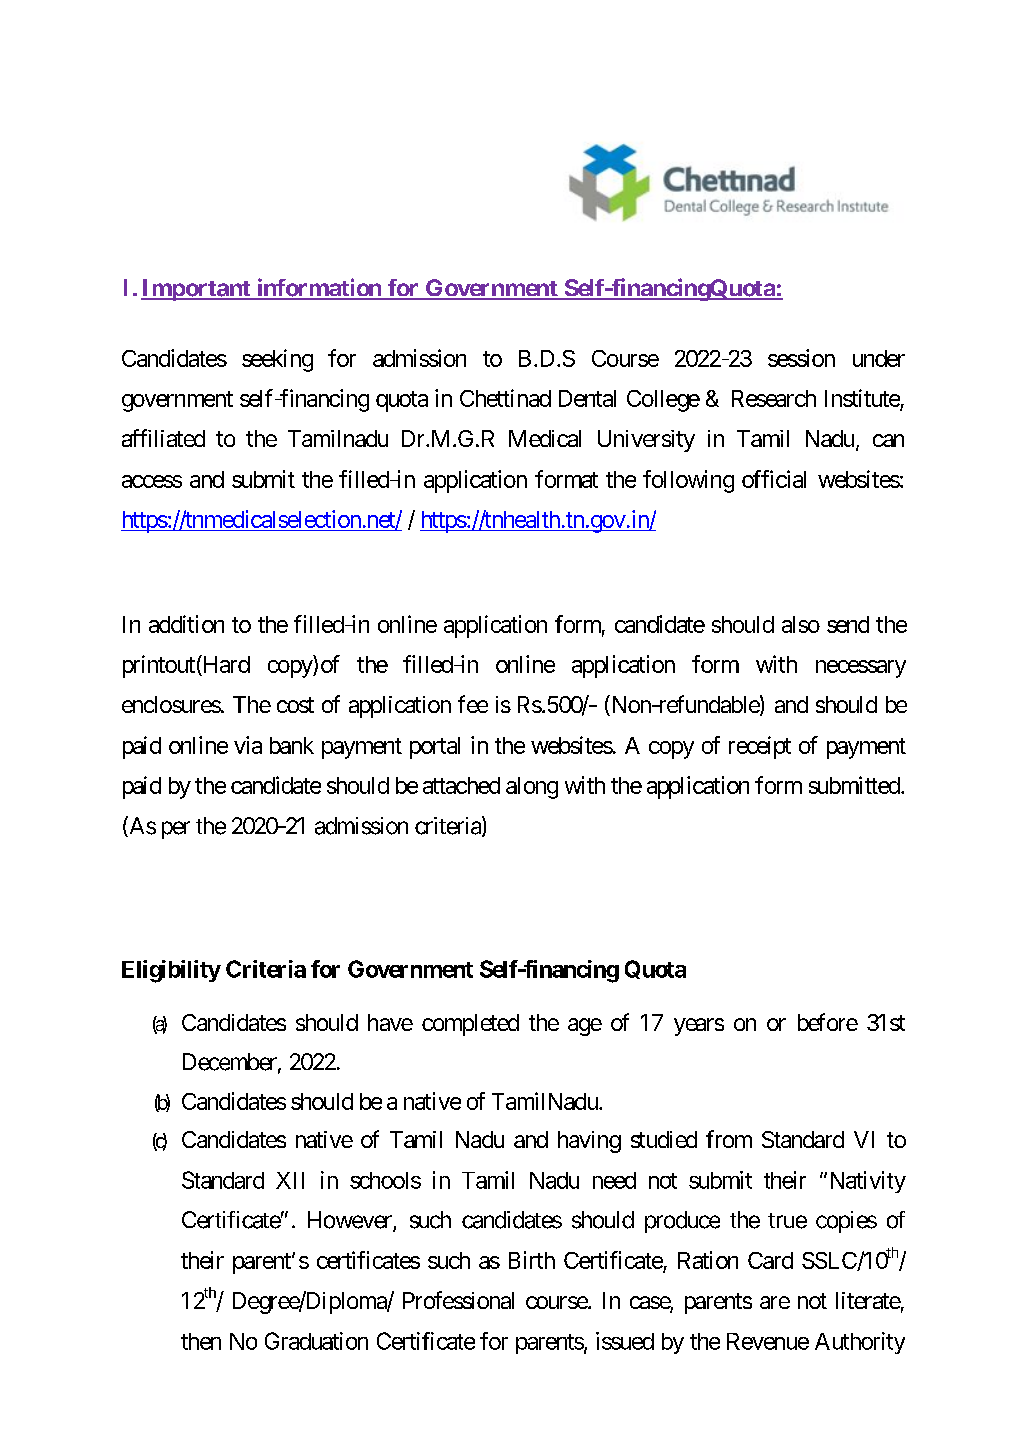 The image size is (1021, 1445). I want to click on Research, so click(774, 398).
